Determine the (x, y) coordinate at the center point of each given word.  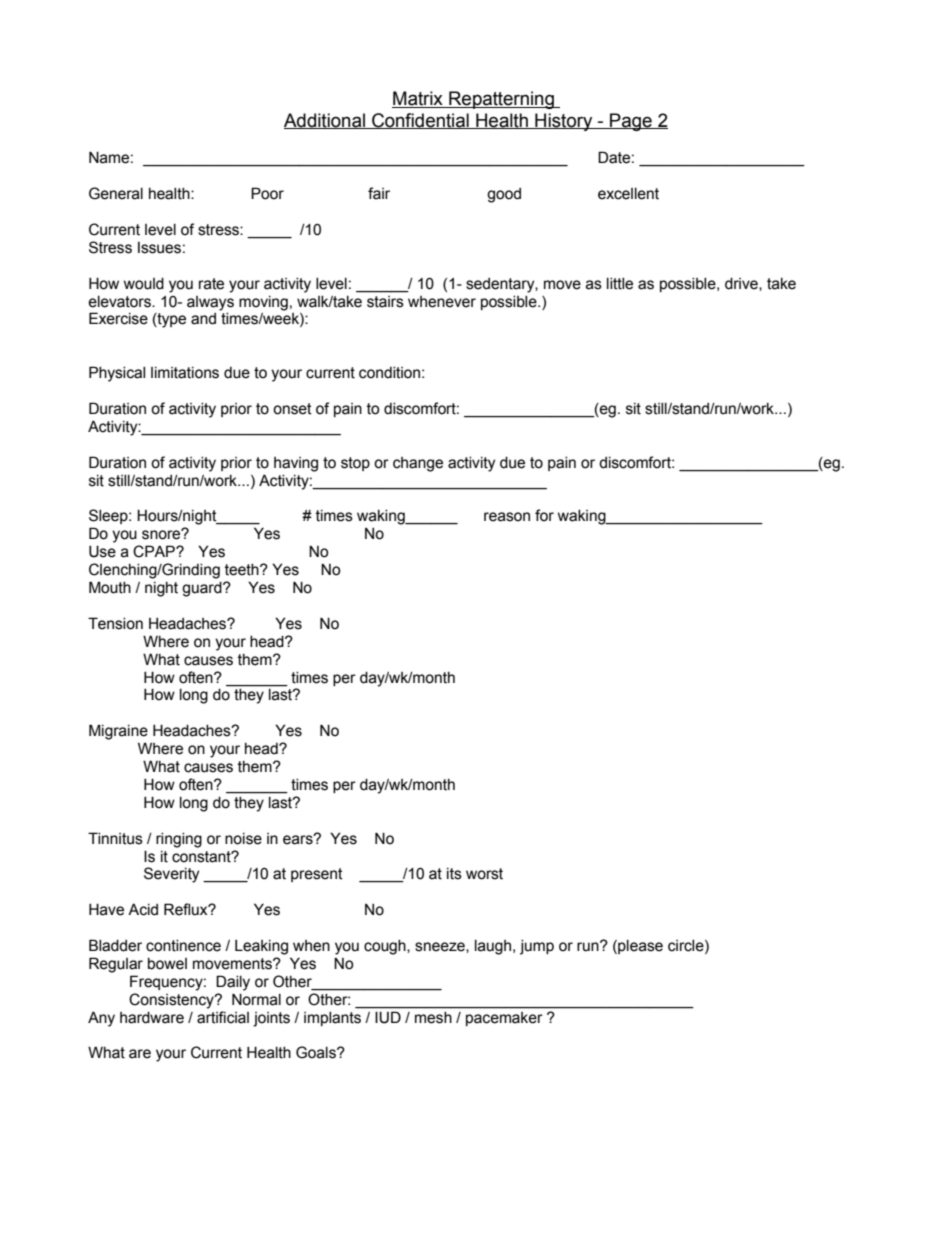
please (639, 947)
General (116, 193)
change (418, 464)
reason (507, 517)
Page (631, 122)
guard (203, 589)
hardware (152, 1018)
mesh (433, 1017)
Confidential (420, 121)
